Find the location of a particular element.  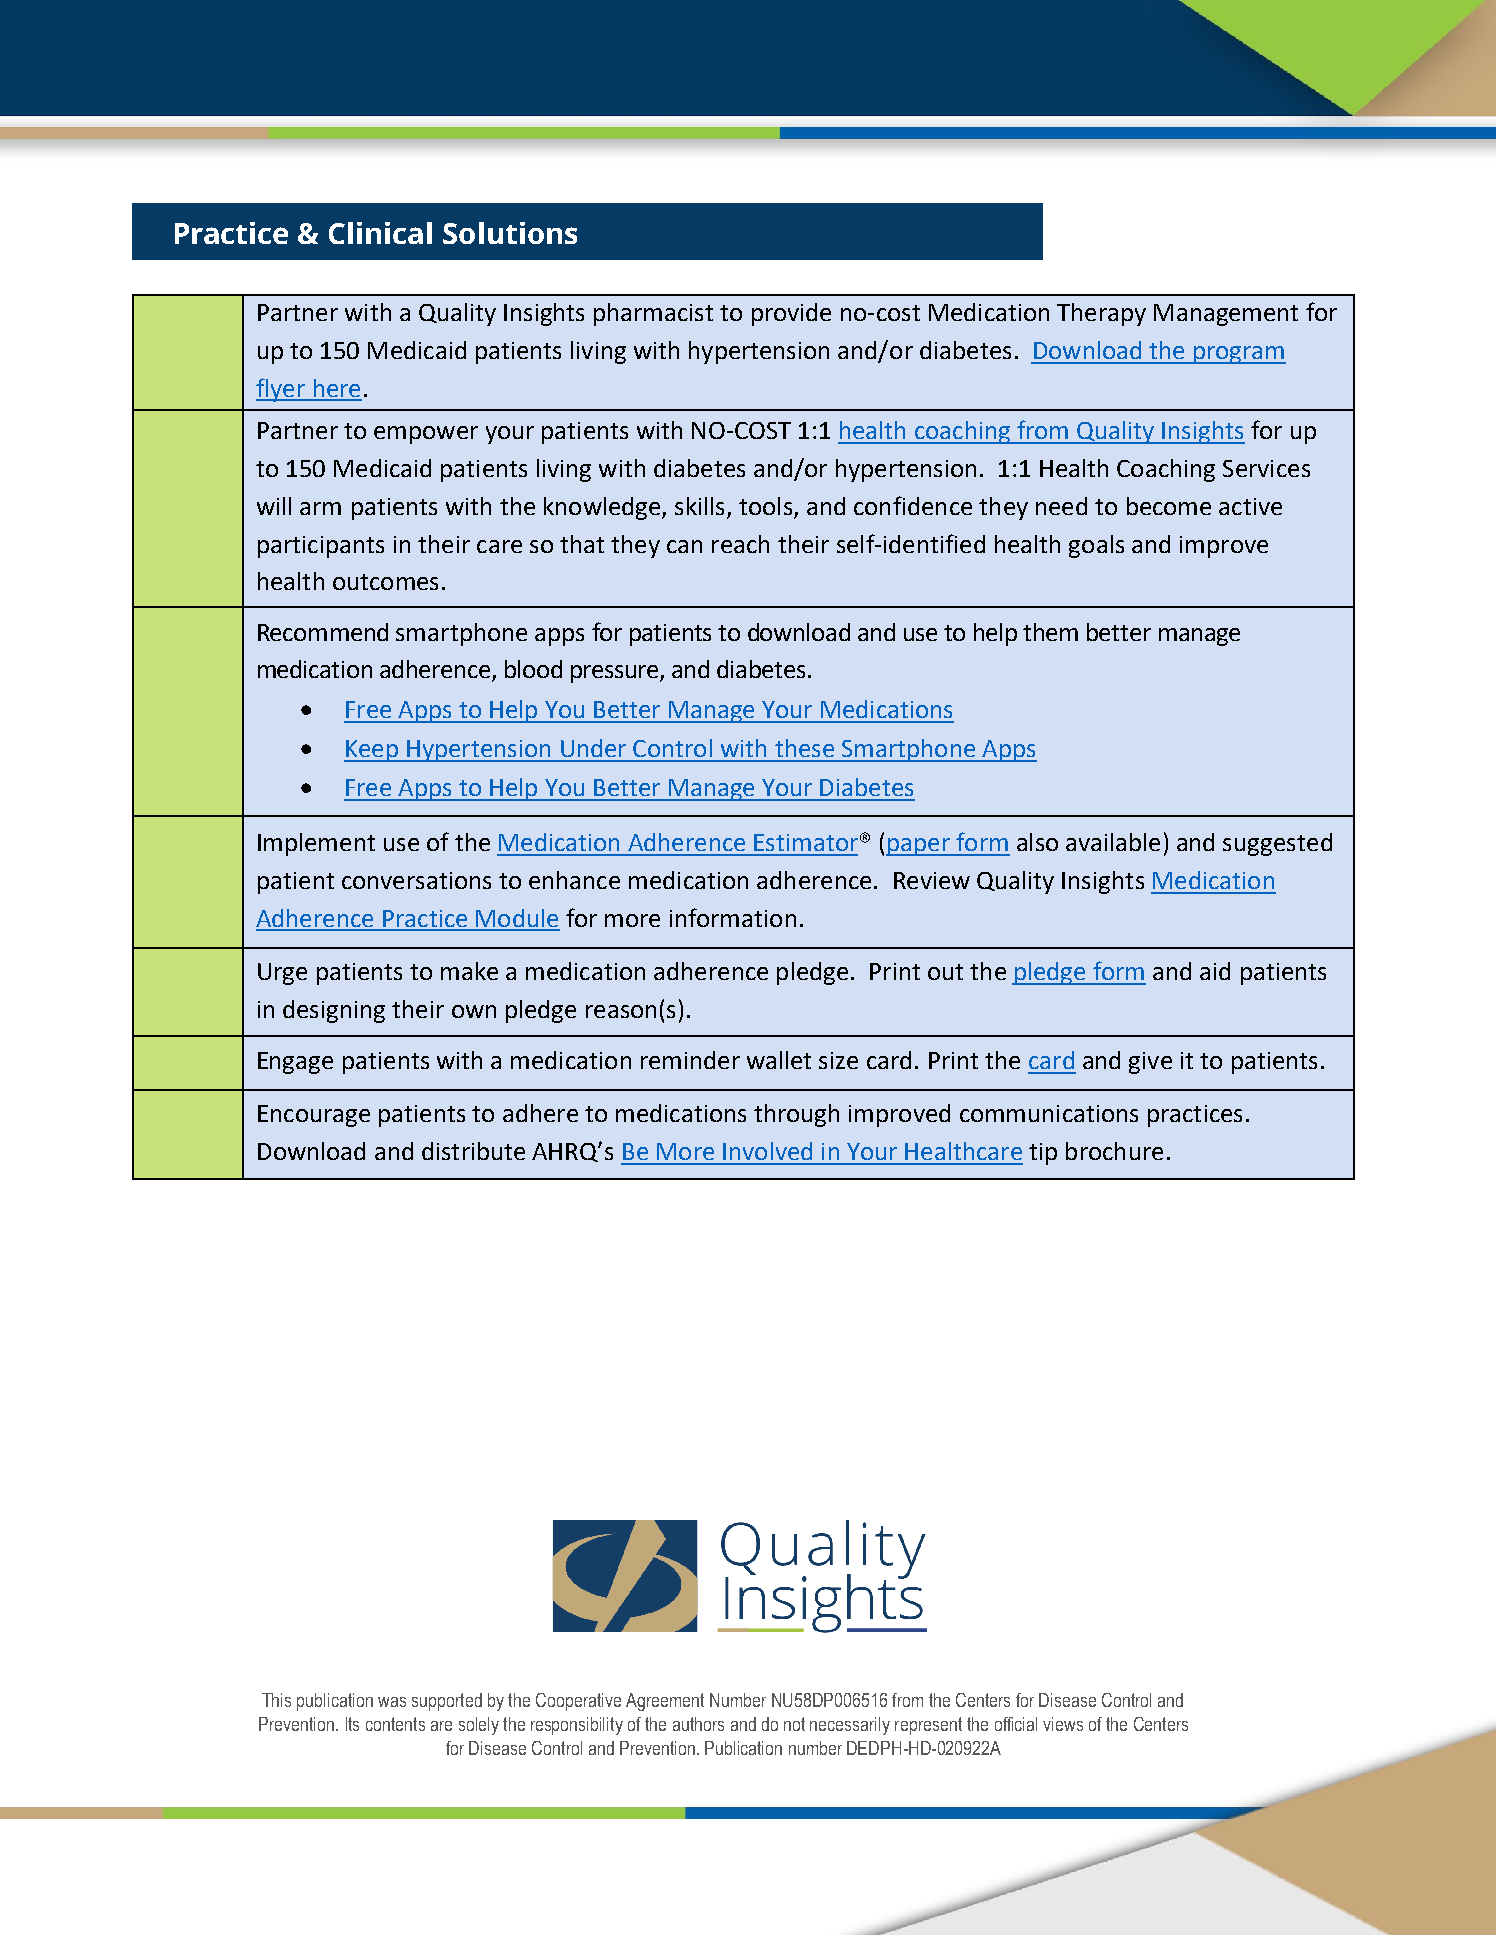

distribute is located at coordinates (473, 1151).
